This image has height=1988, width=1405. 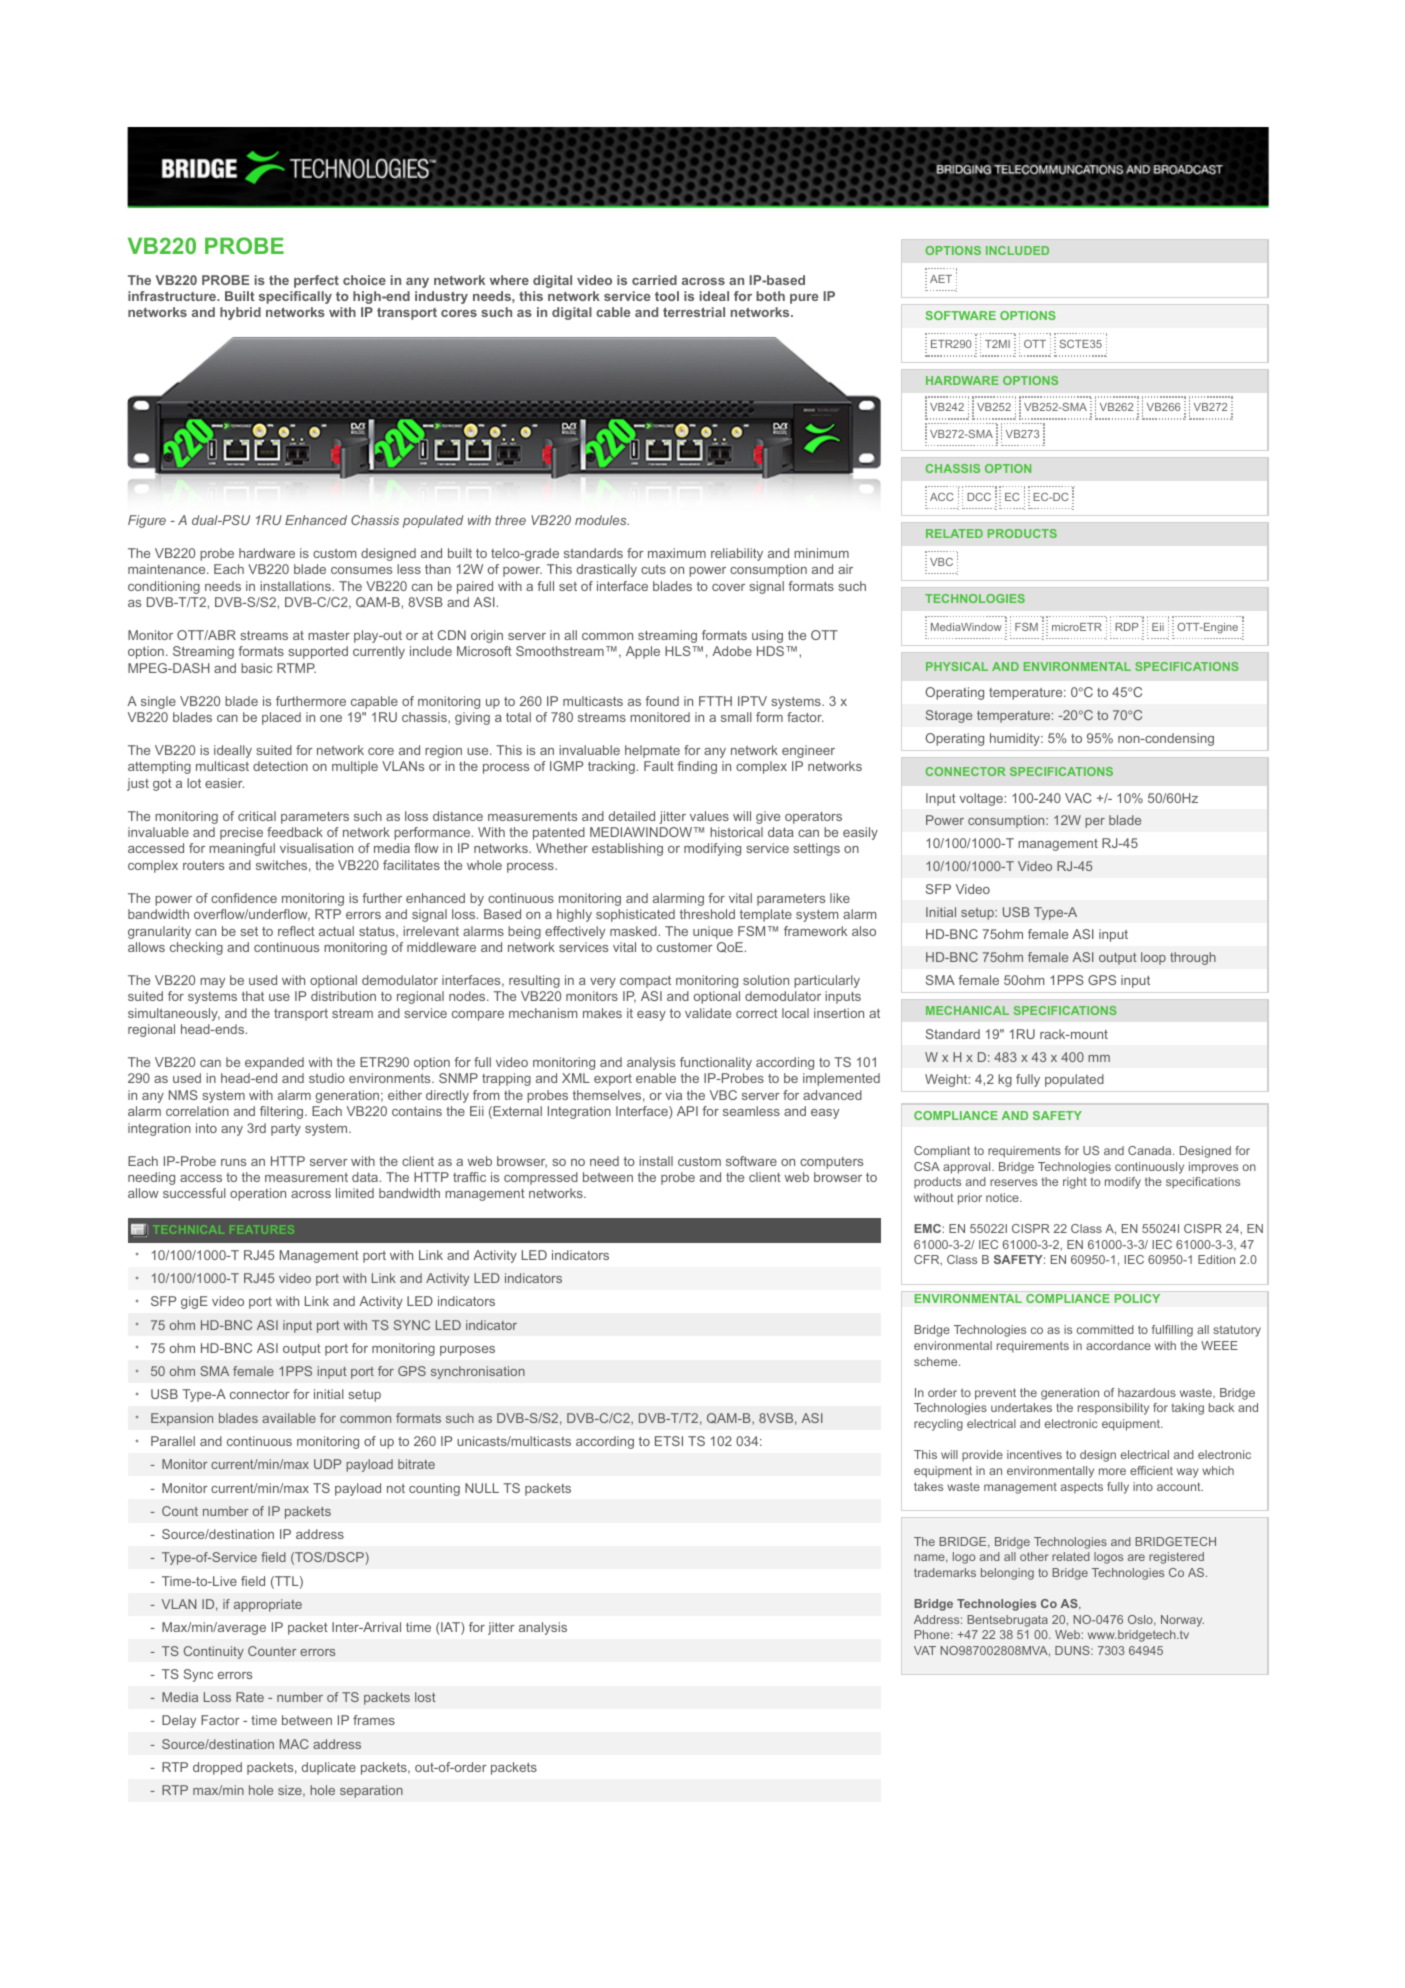 I want to click on validate, so click(x=708, y=1013).
